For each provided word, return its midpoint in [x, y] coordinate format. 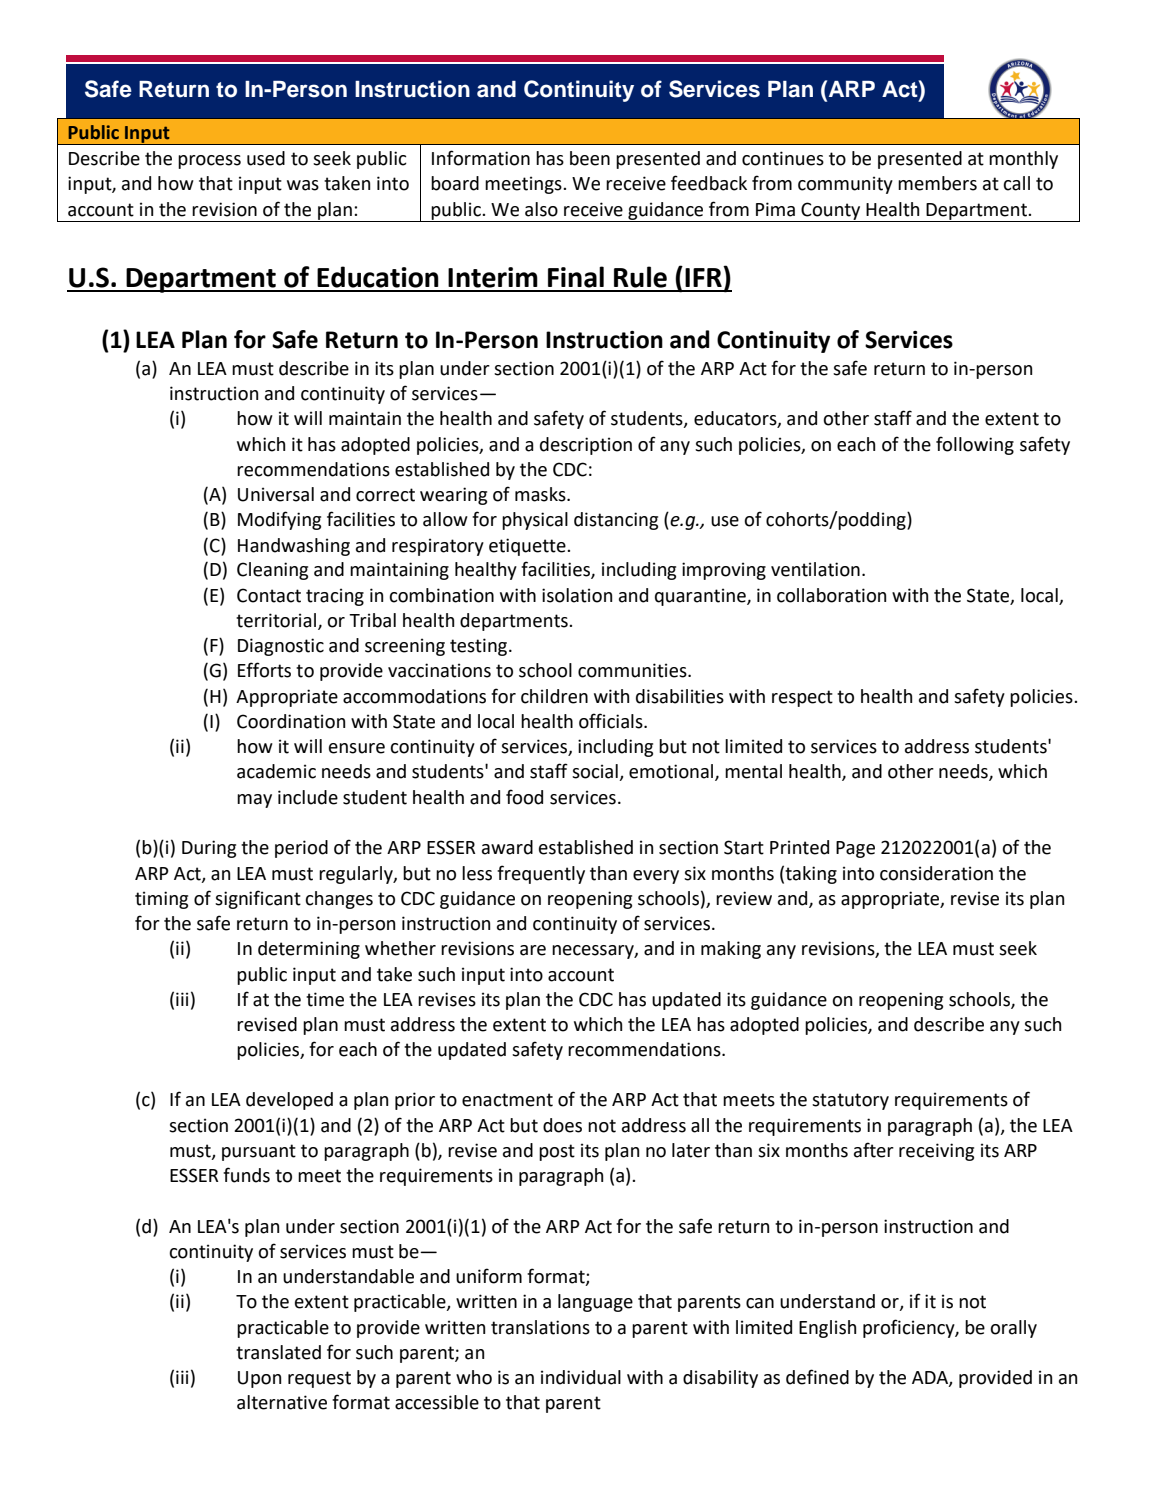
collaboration [831, 595]
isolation [577, 595]
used [266, 158]
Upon [259, 1379]
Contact [269, 595]
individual [581, 1377]
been [590, 158]
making [731, 950]
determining [309, 950]
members [937, 183]
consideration [936, 873]
